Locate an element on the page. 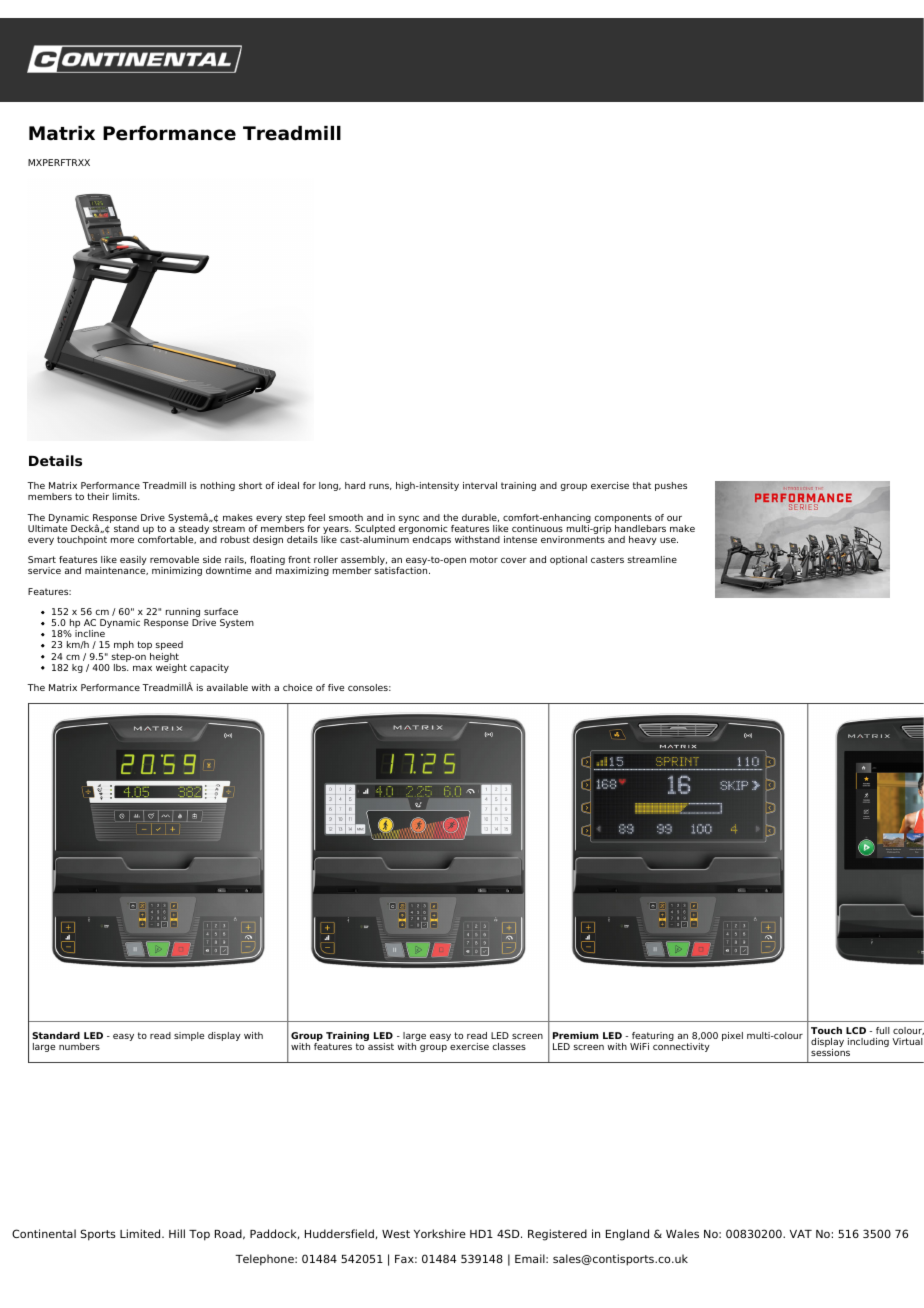 The width and height of the page is (924, 1308). simple is located at coordinates (189, 1036).
